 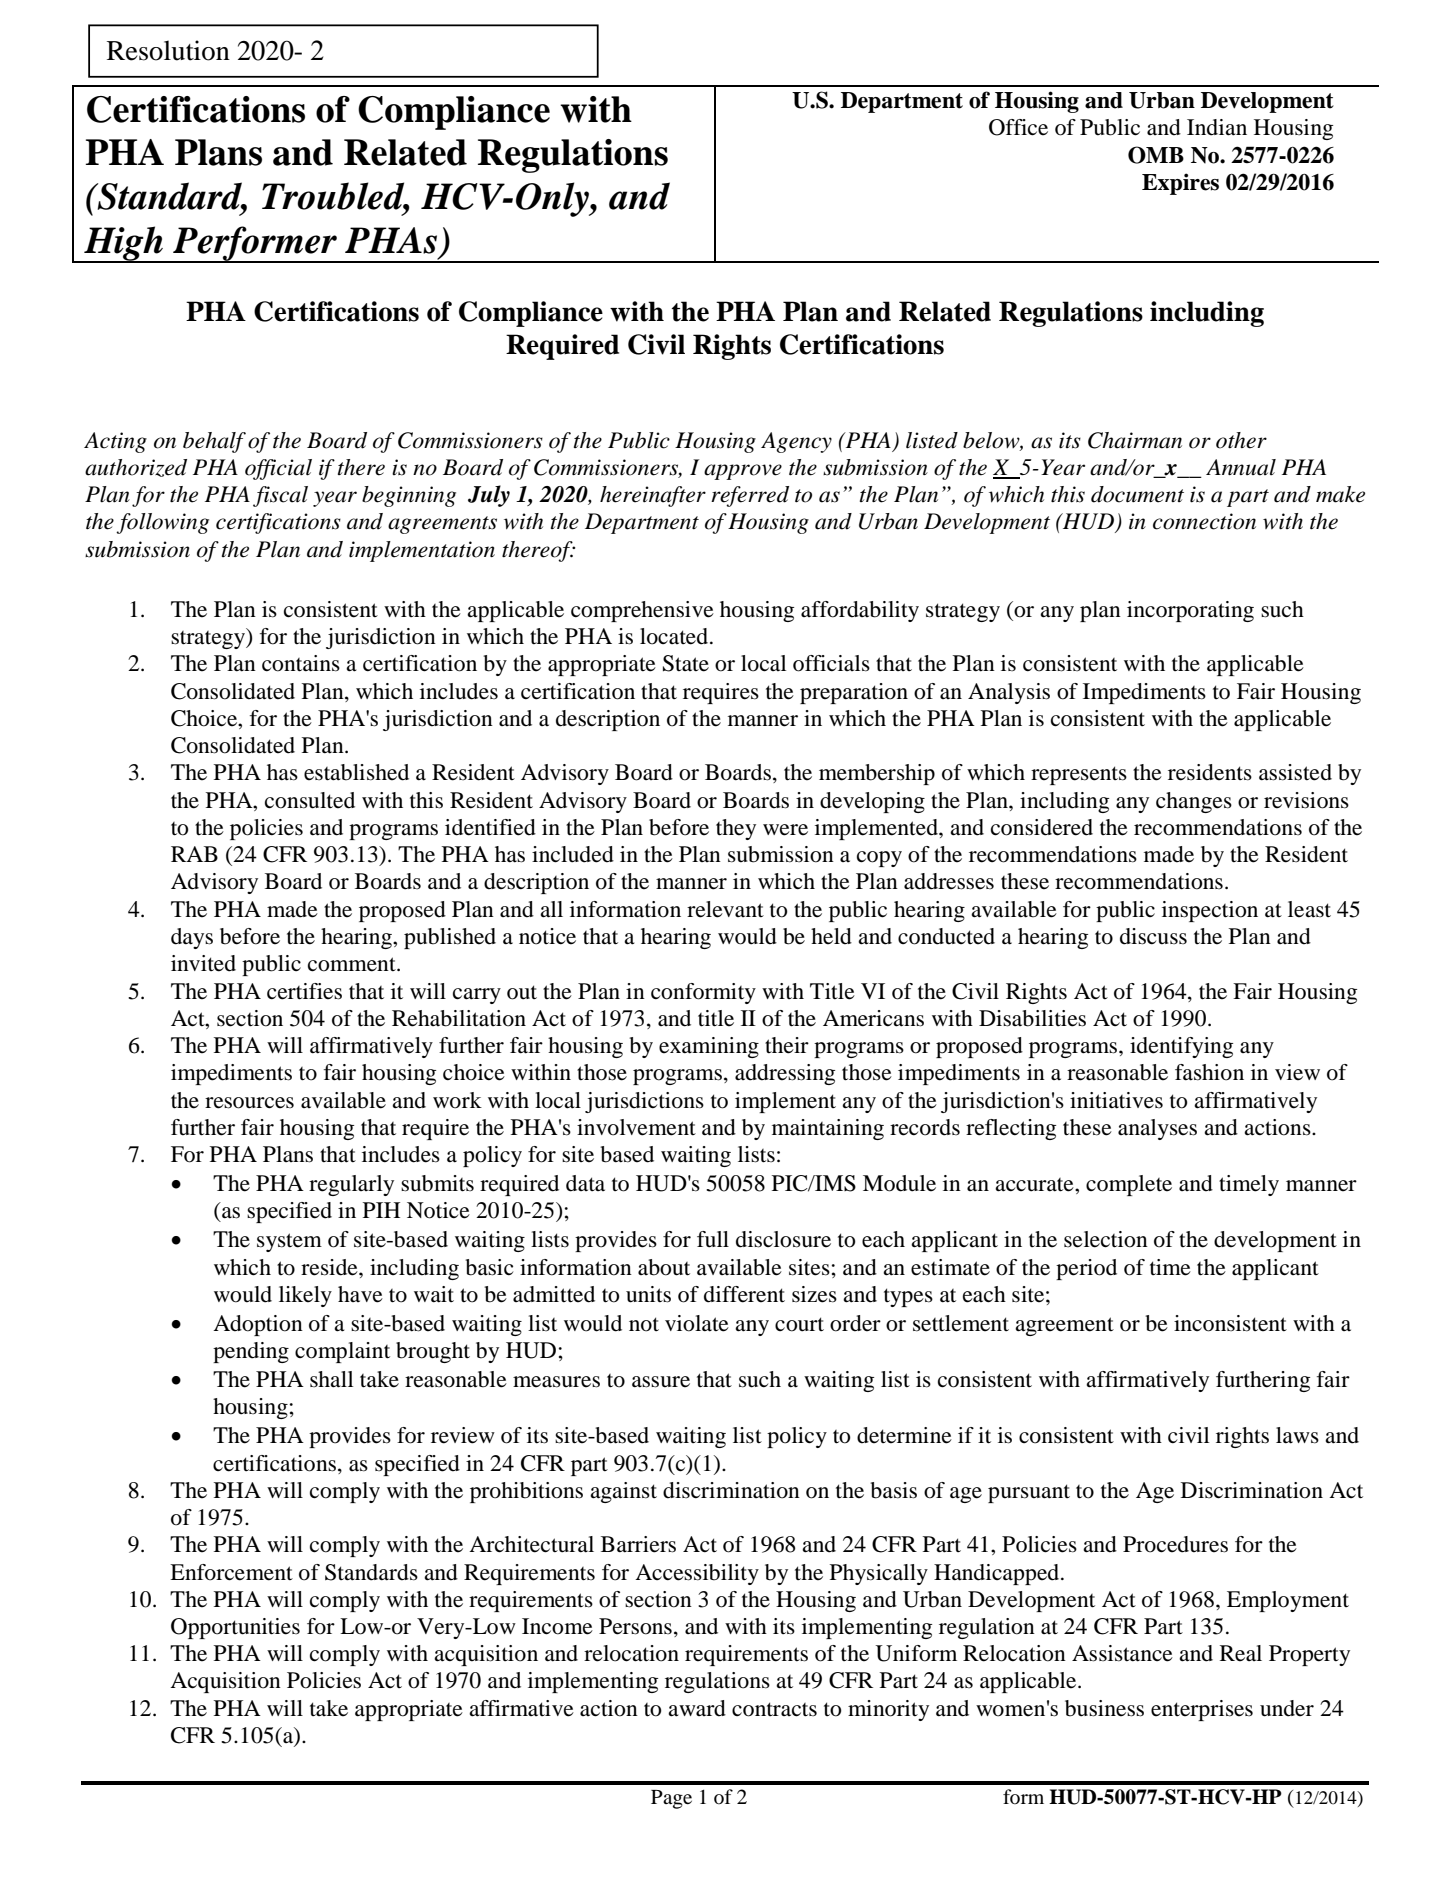 What do you see at coordinates (331, 1379) in the image?
I see `shall` at bounding box center [331, 1379].
